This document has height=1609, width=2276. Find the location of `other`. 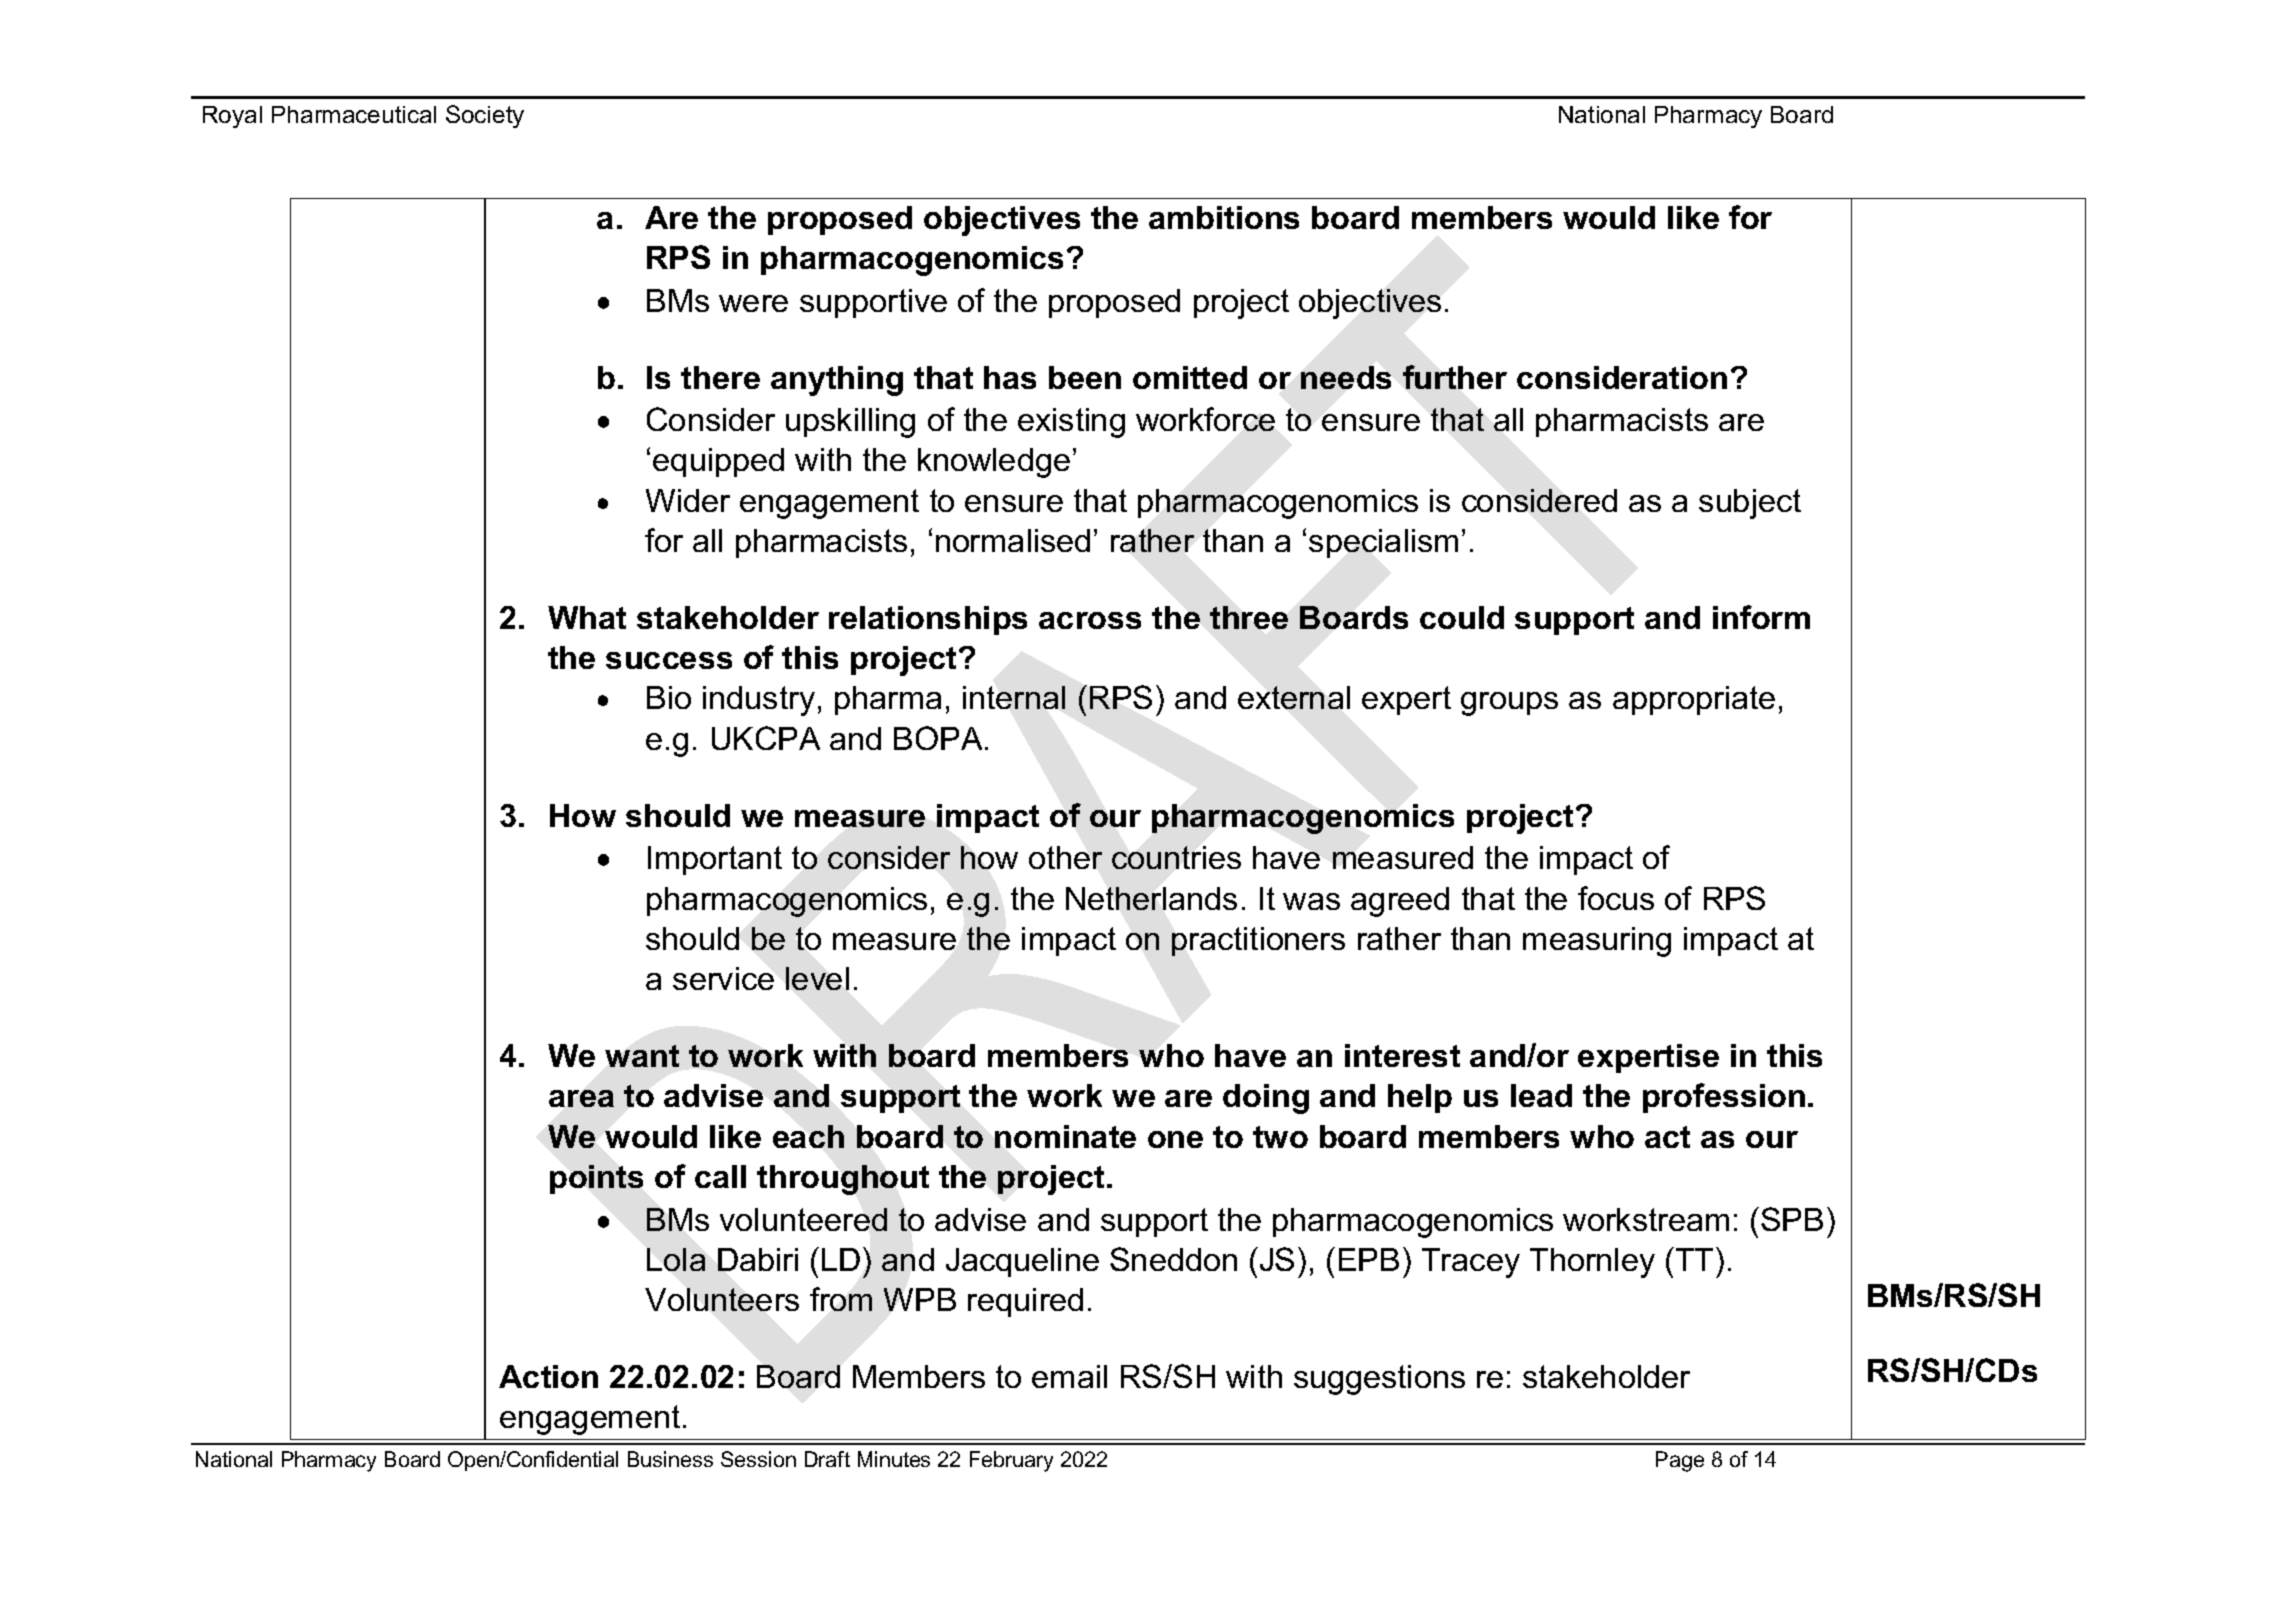

other is located at coordinates (1065, 857).
